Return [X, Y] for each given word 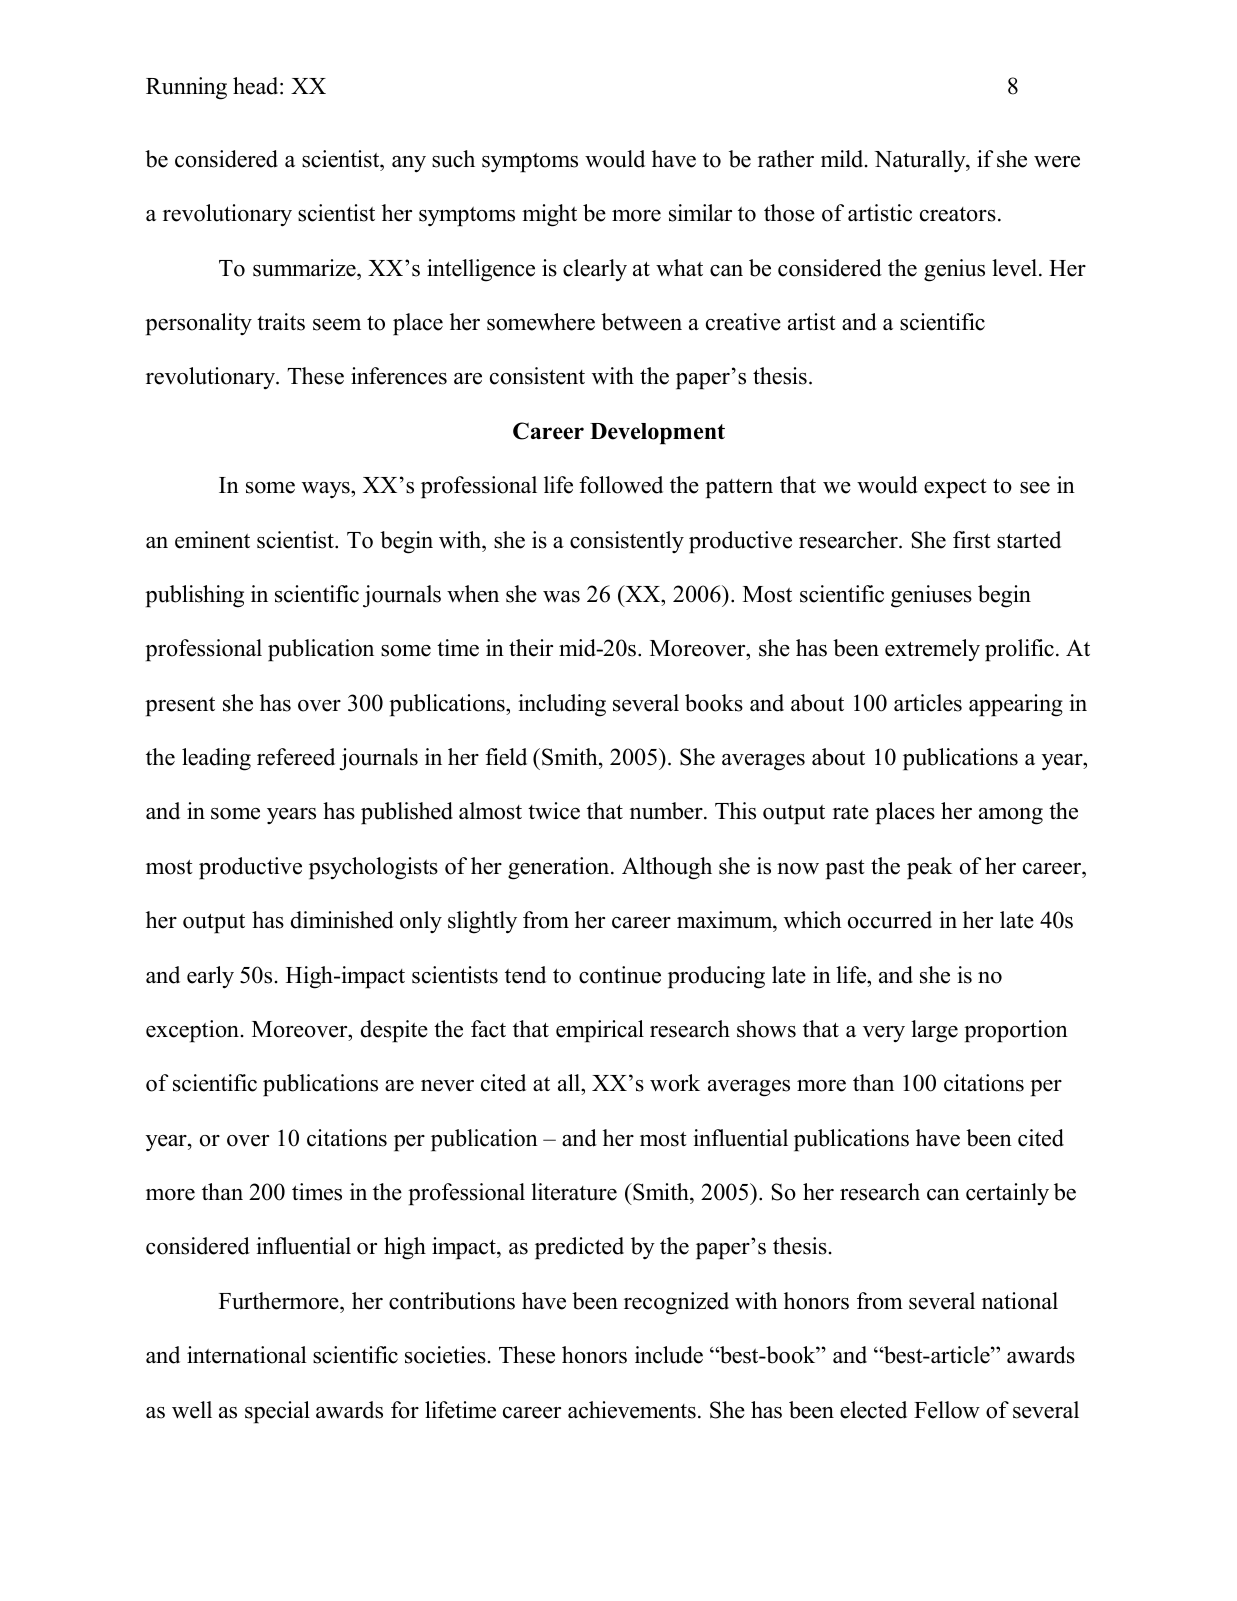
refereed [296, 757]
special [277, 1412]
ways [327, 490]
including [562, 705]
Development [657, 434]
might [549, 215]
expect [955, 488]
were [1057, 162]
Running [186, 88]
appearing [1016, 705]
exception [192, 1031]
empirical [600, 1031]
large [934, 1031]
